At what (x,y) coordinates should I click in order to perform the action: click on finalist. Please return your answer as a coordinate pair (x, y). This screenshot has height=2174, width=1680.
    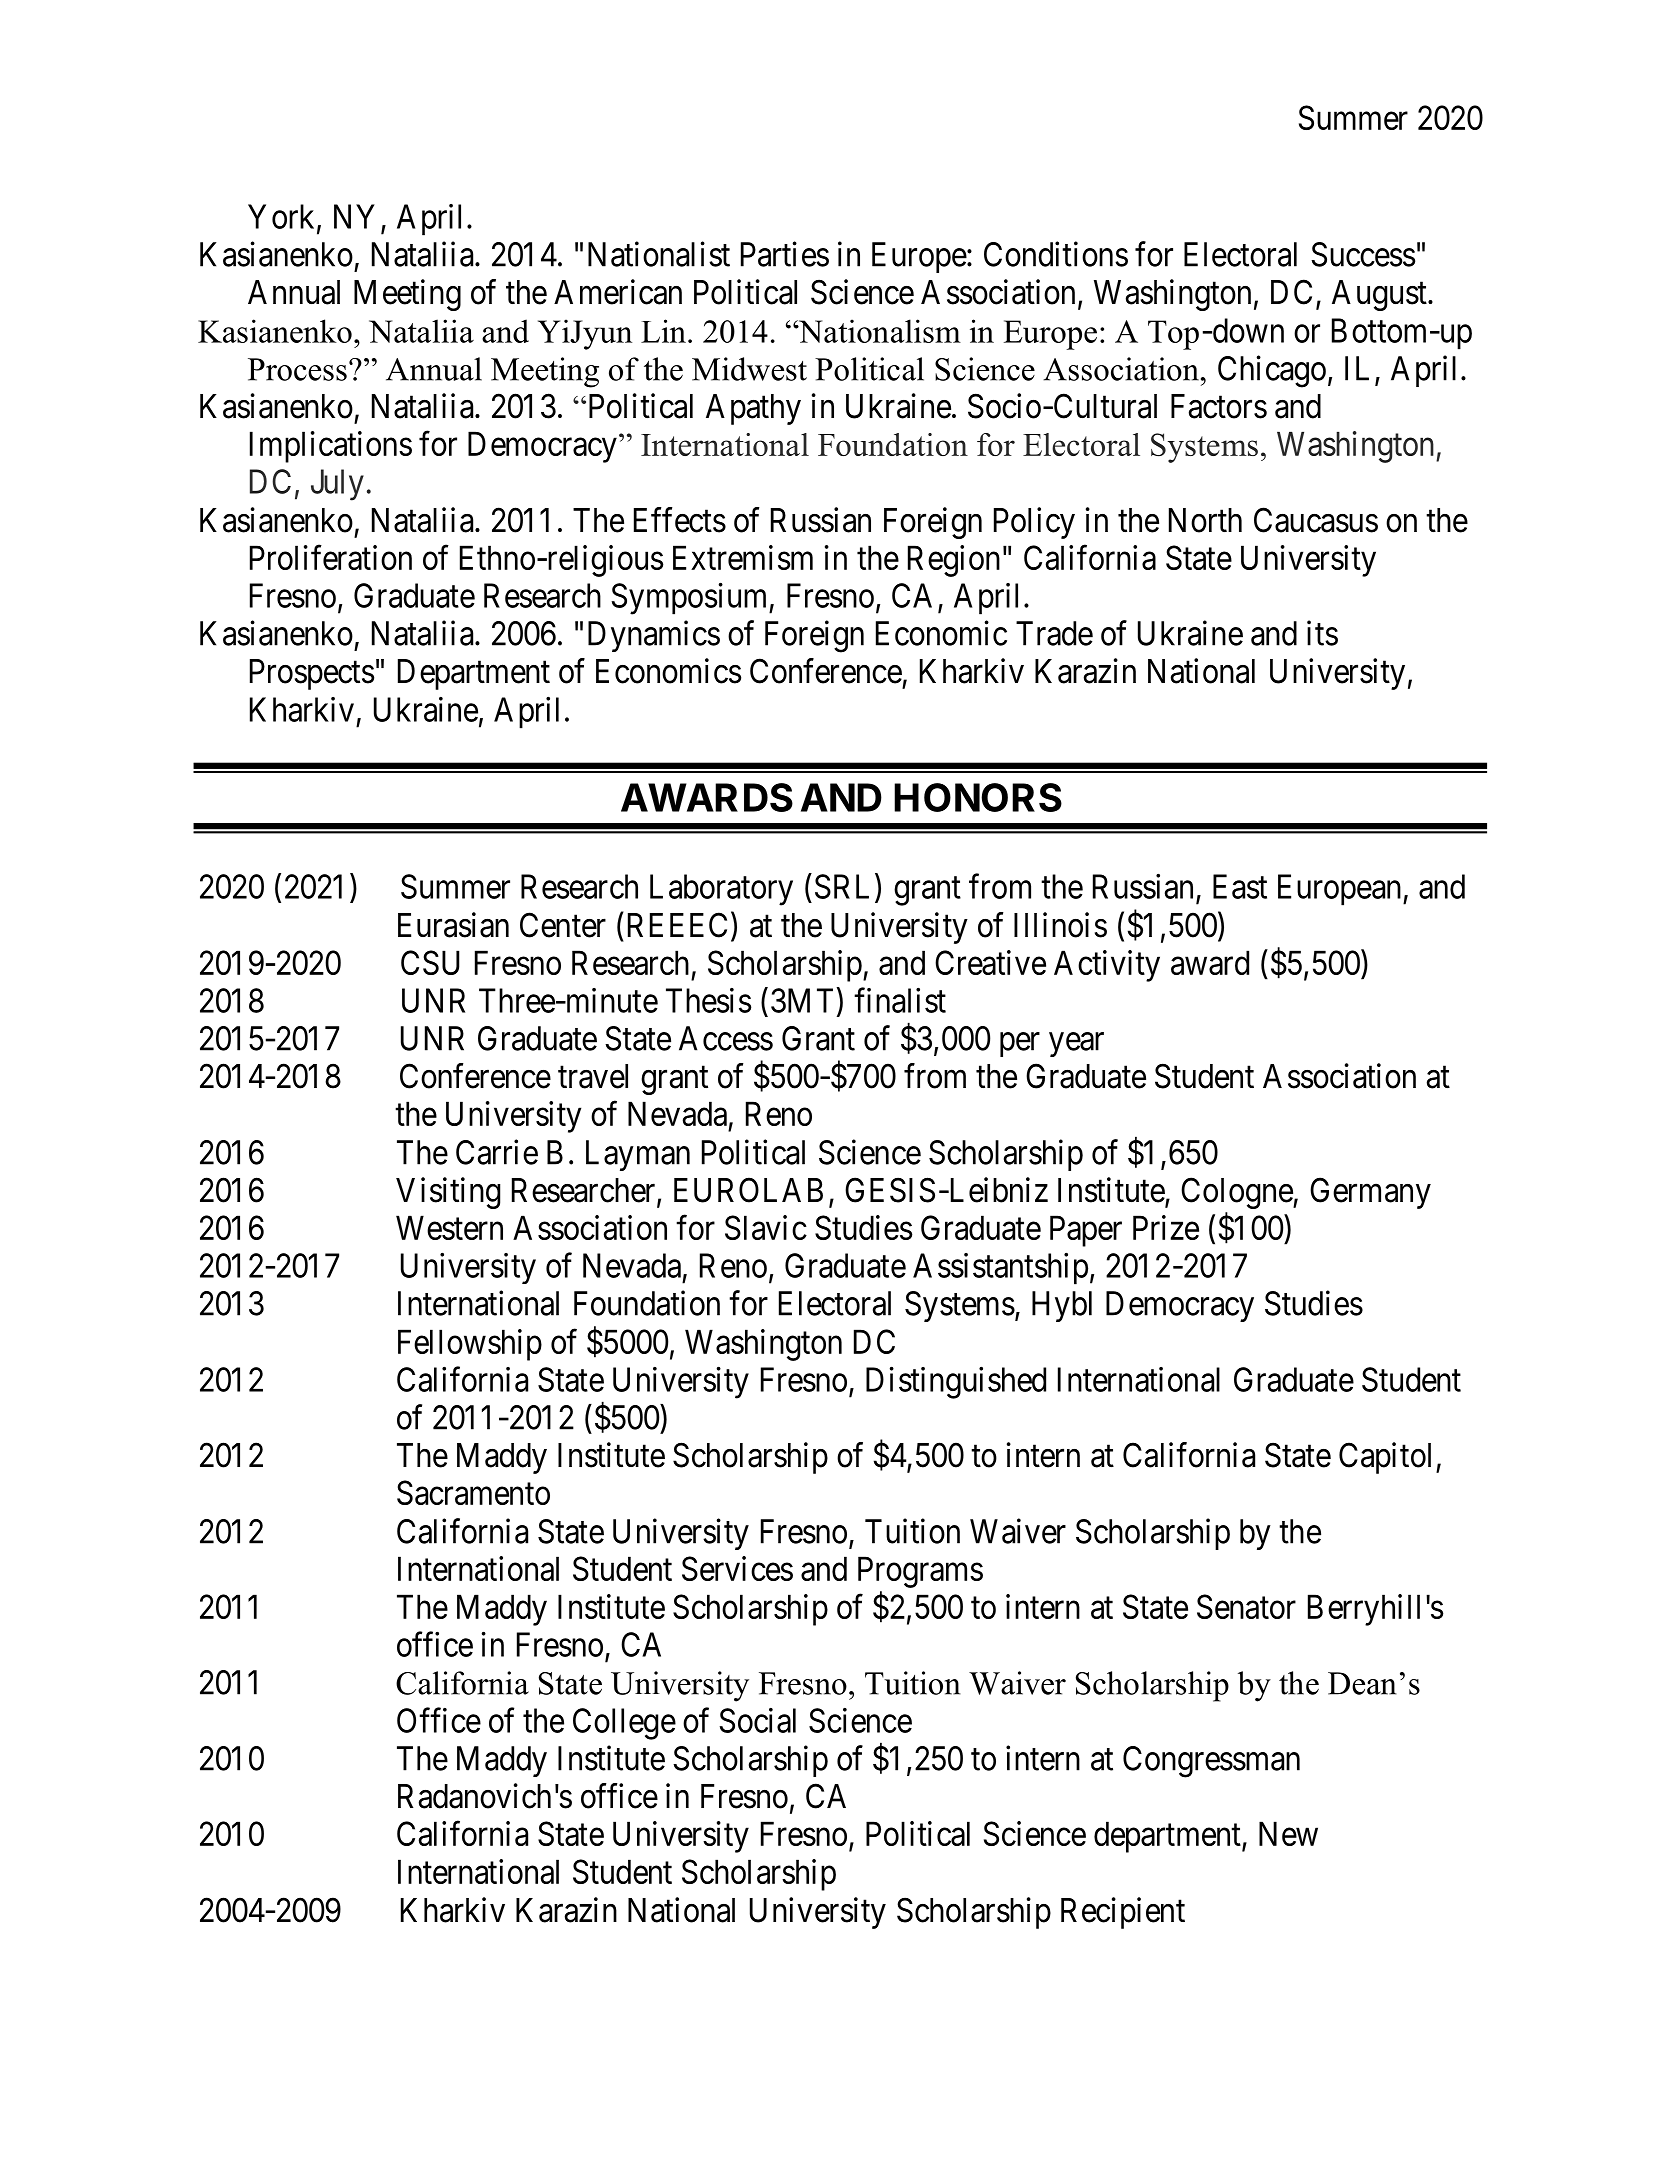
    Looking at the image, I should click on (900, 1000).
